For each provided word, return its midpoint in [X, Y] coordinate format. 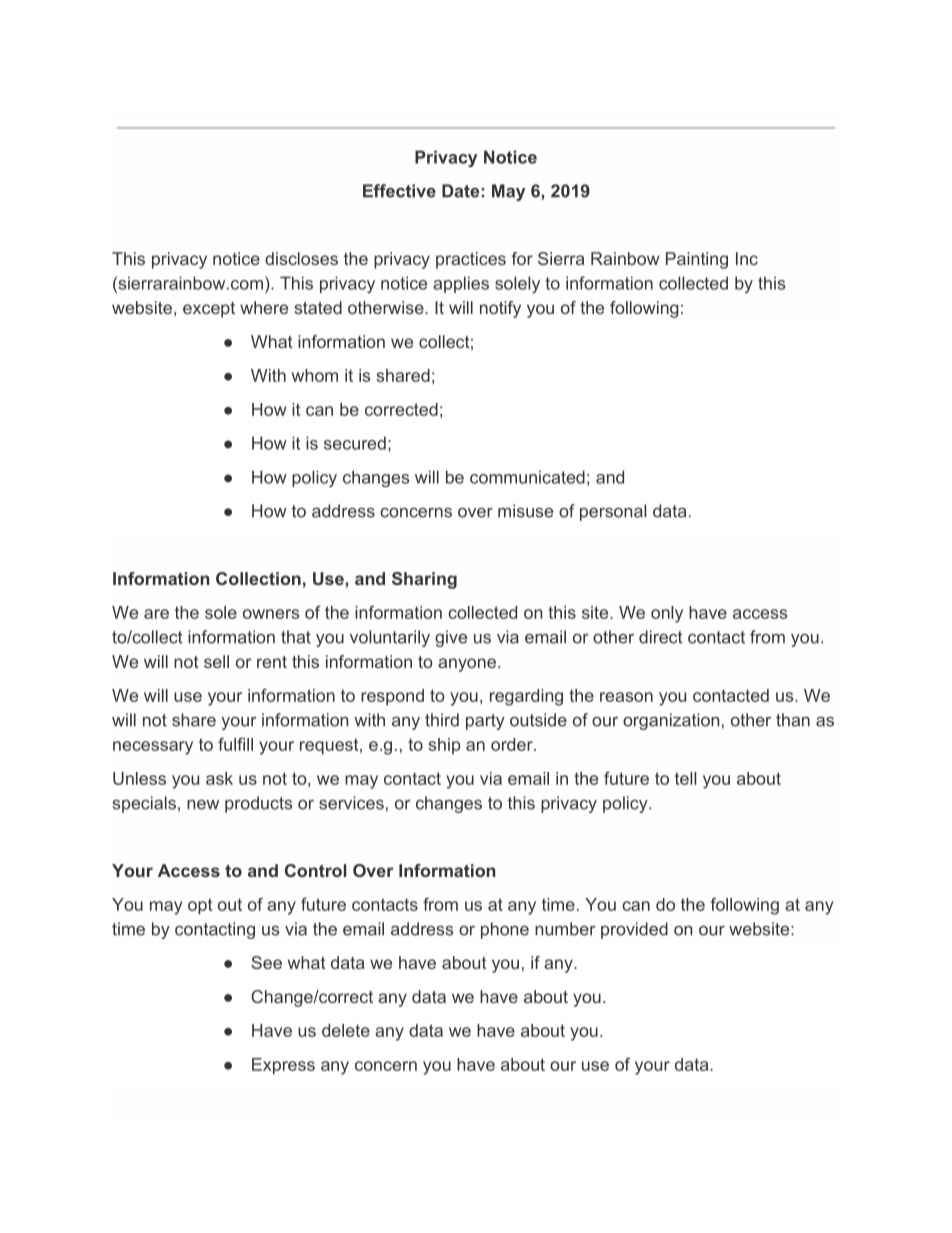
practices [471, 260]
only [667, 614]
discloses [301, 258]
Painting [697, 260]
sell [216, 661]
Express [283, 1066]
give [451, 638]
